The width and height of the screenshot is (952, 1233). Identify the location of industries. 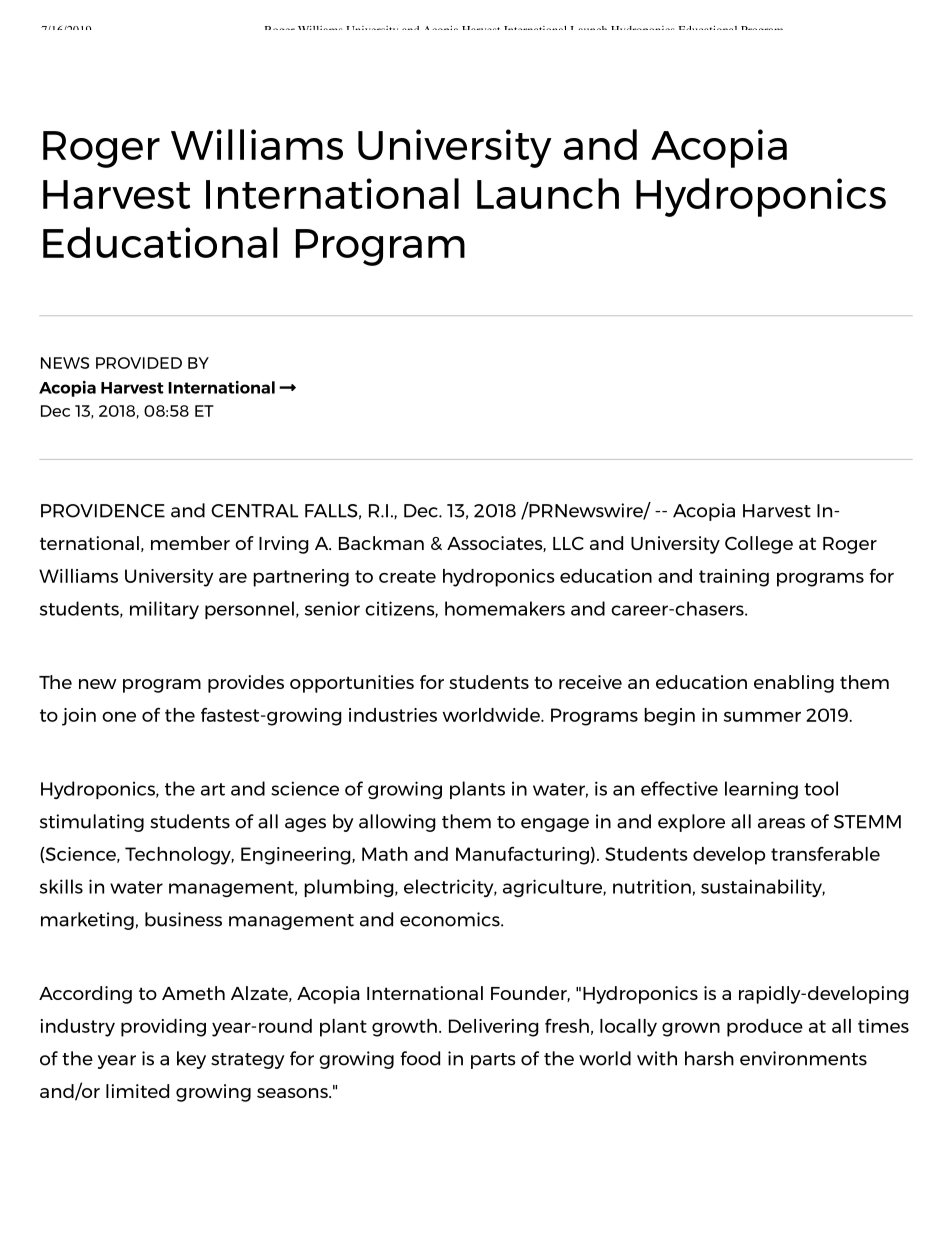
(393, 715).
